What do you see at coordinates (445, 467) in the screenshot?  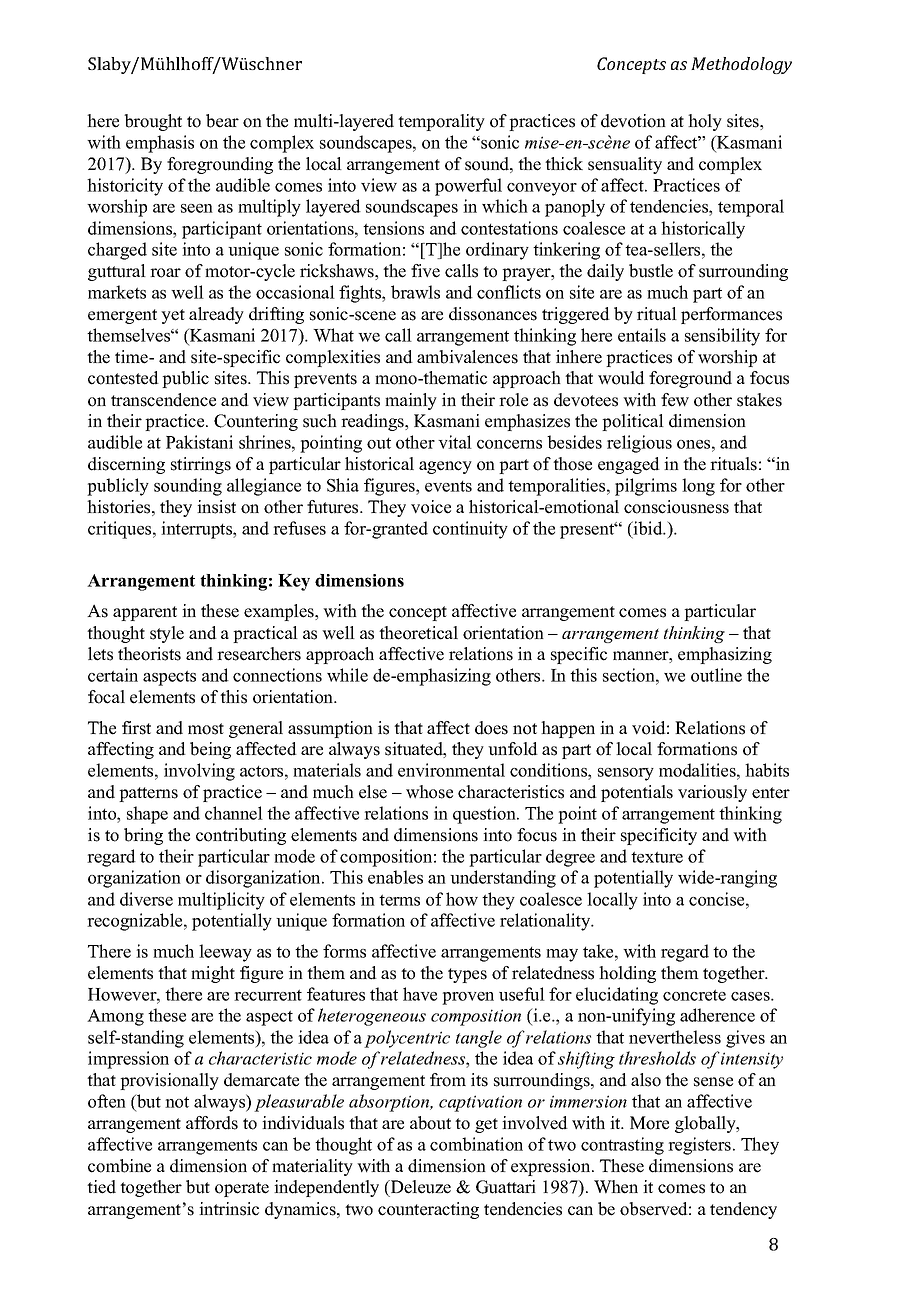 I see `agency` at bounding box center [445, 467].
